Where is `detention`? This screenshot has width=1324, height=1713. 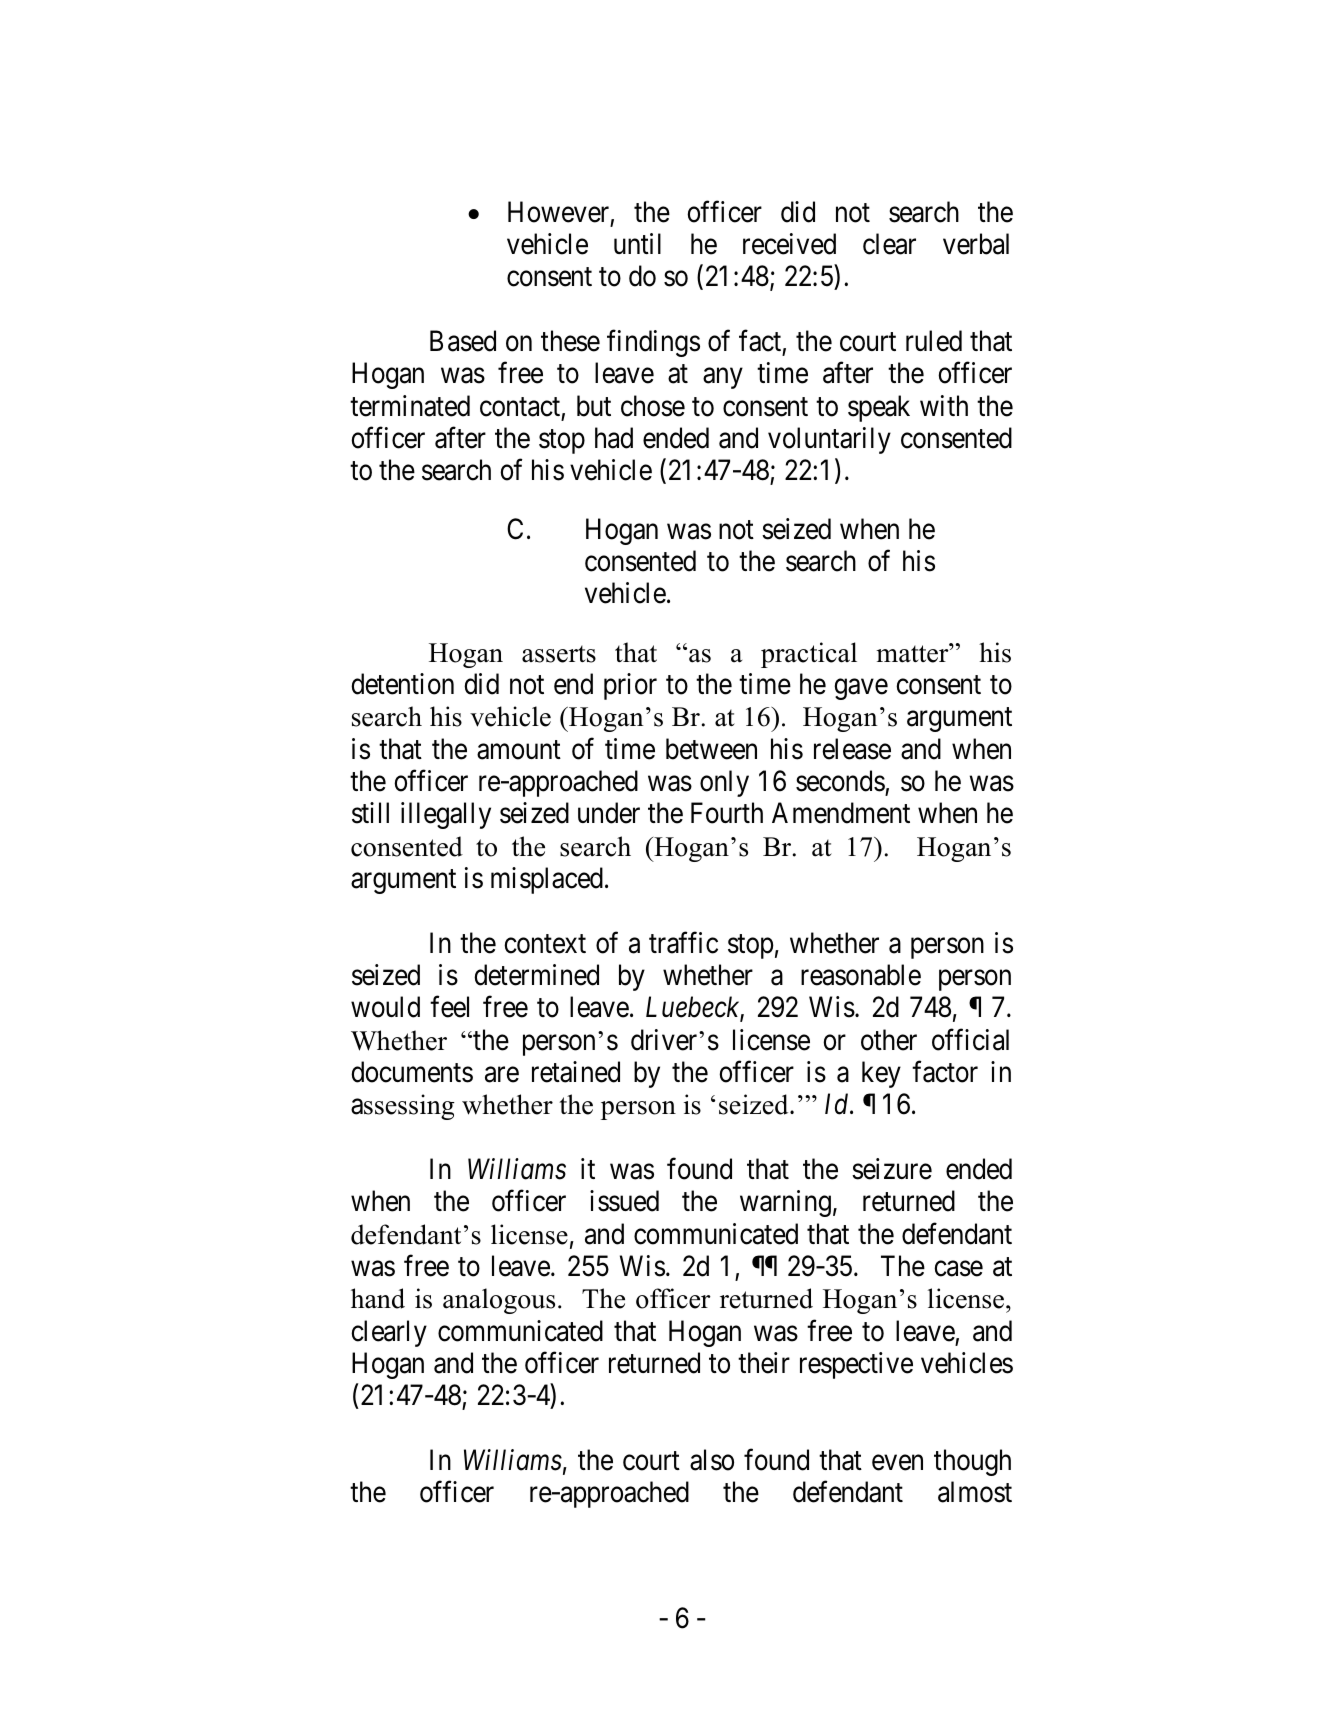 detention is located at coordinates (402, 684).
